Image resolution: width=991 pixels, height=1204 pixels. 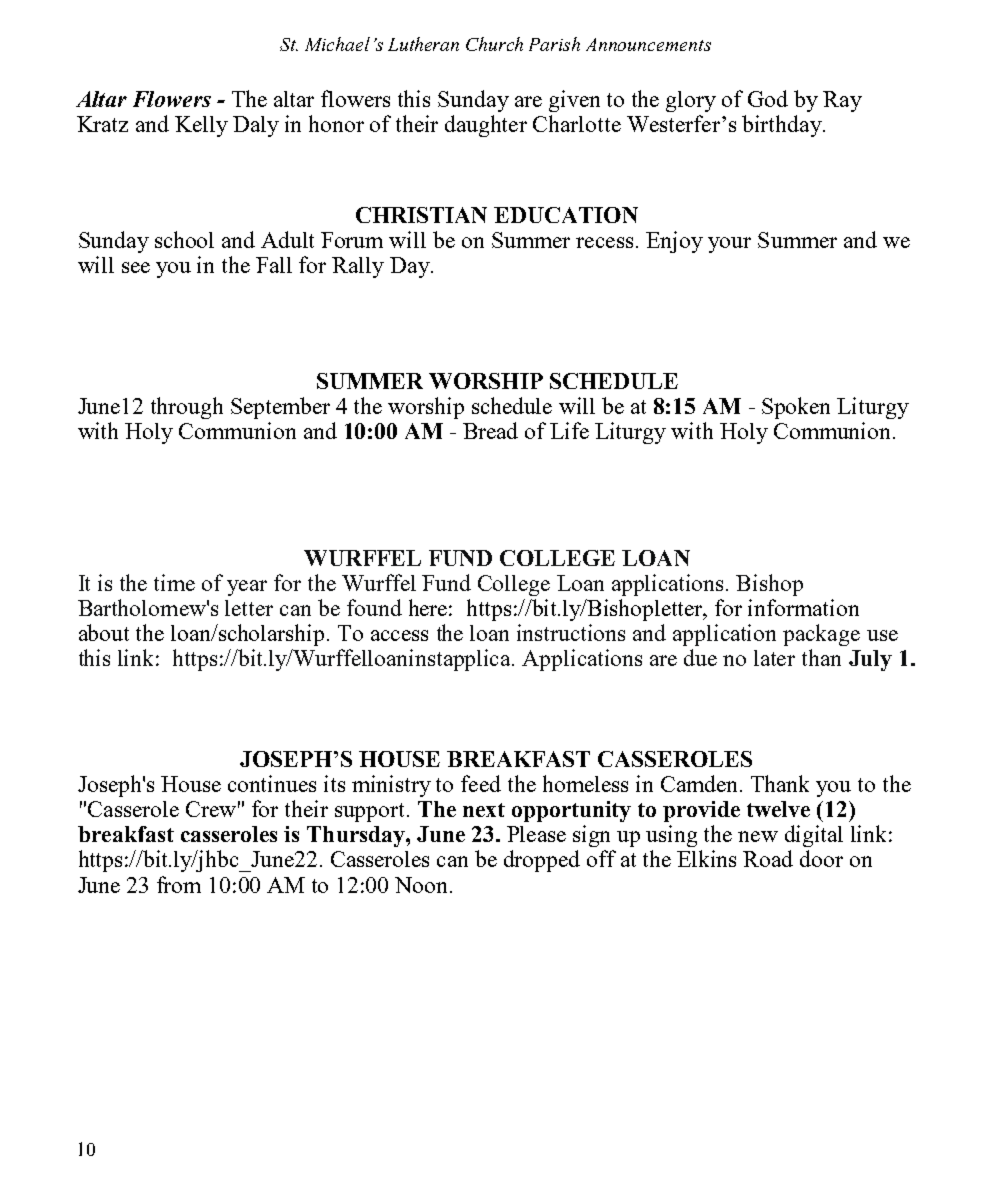 What do you see at coordinates (201, 126) in the screenshot?
I see `Kelly` at bounding box center [201, 126].
